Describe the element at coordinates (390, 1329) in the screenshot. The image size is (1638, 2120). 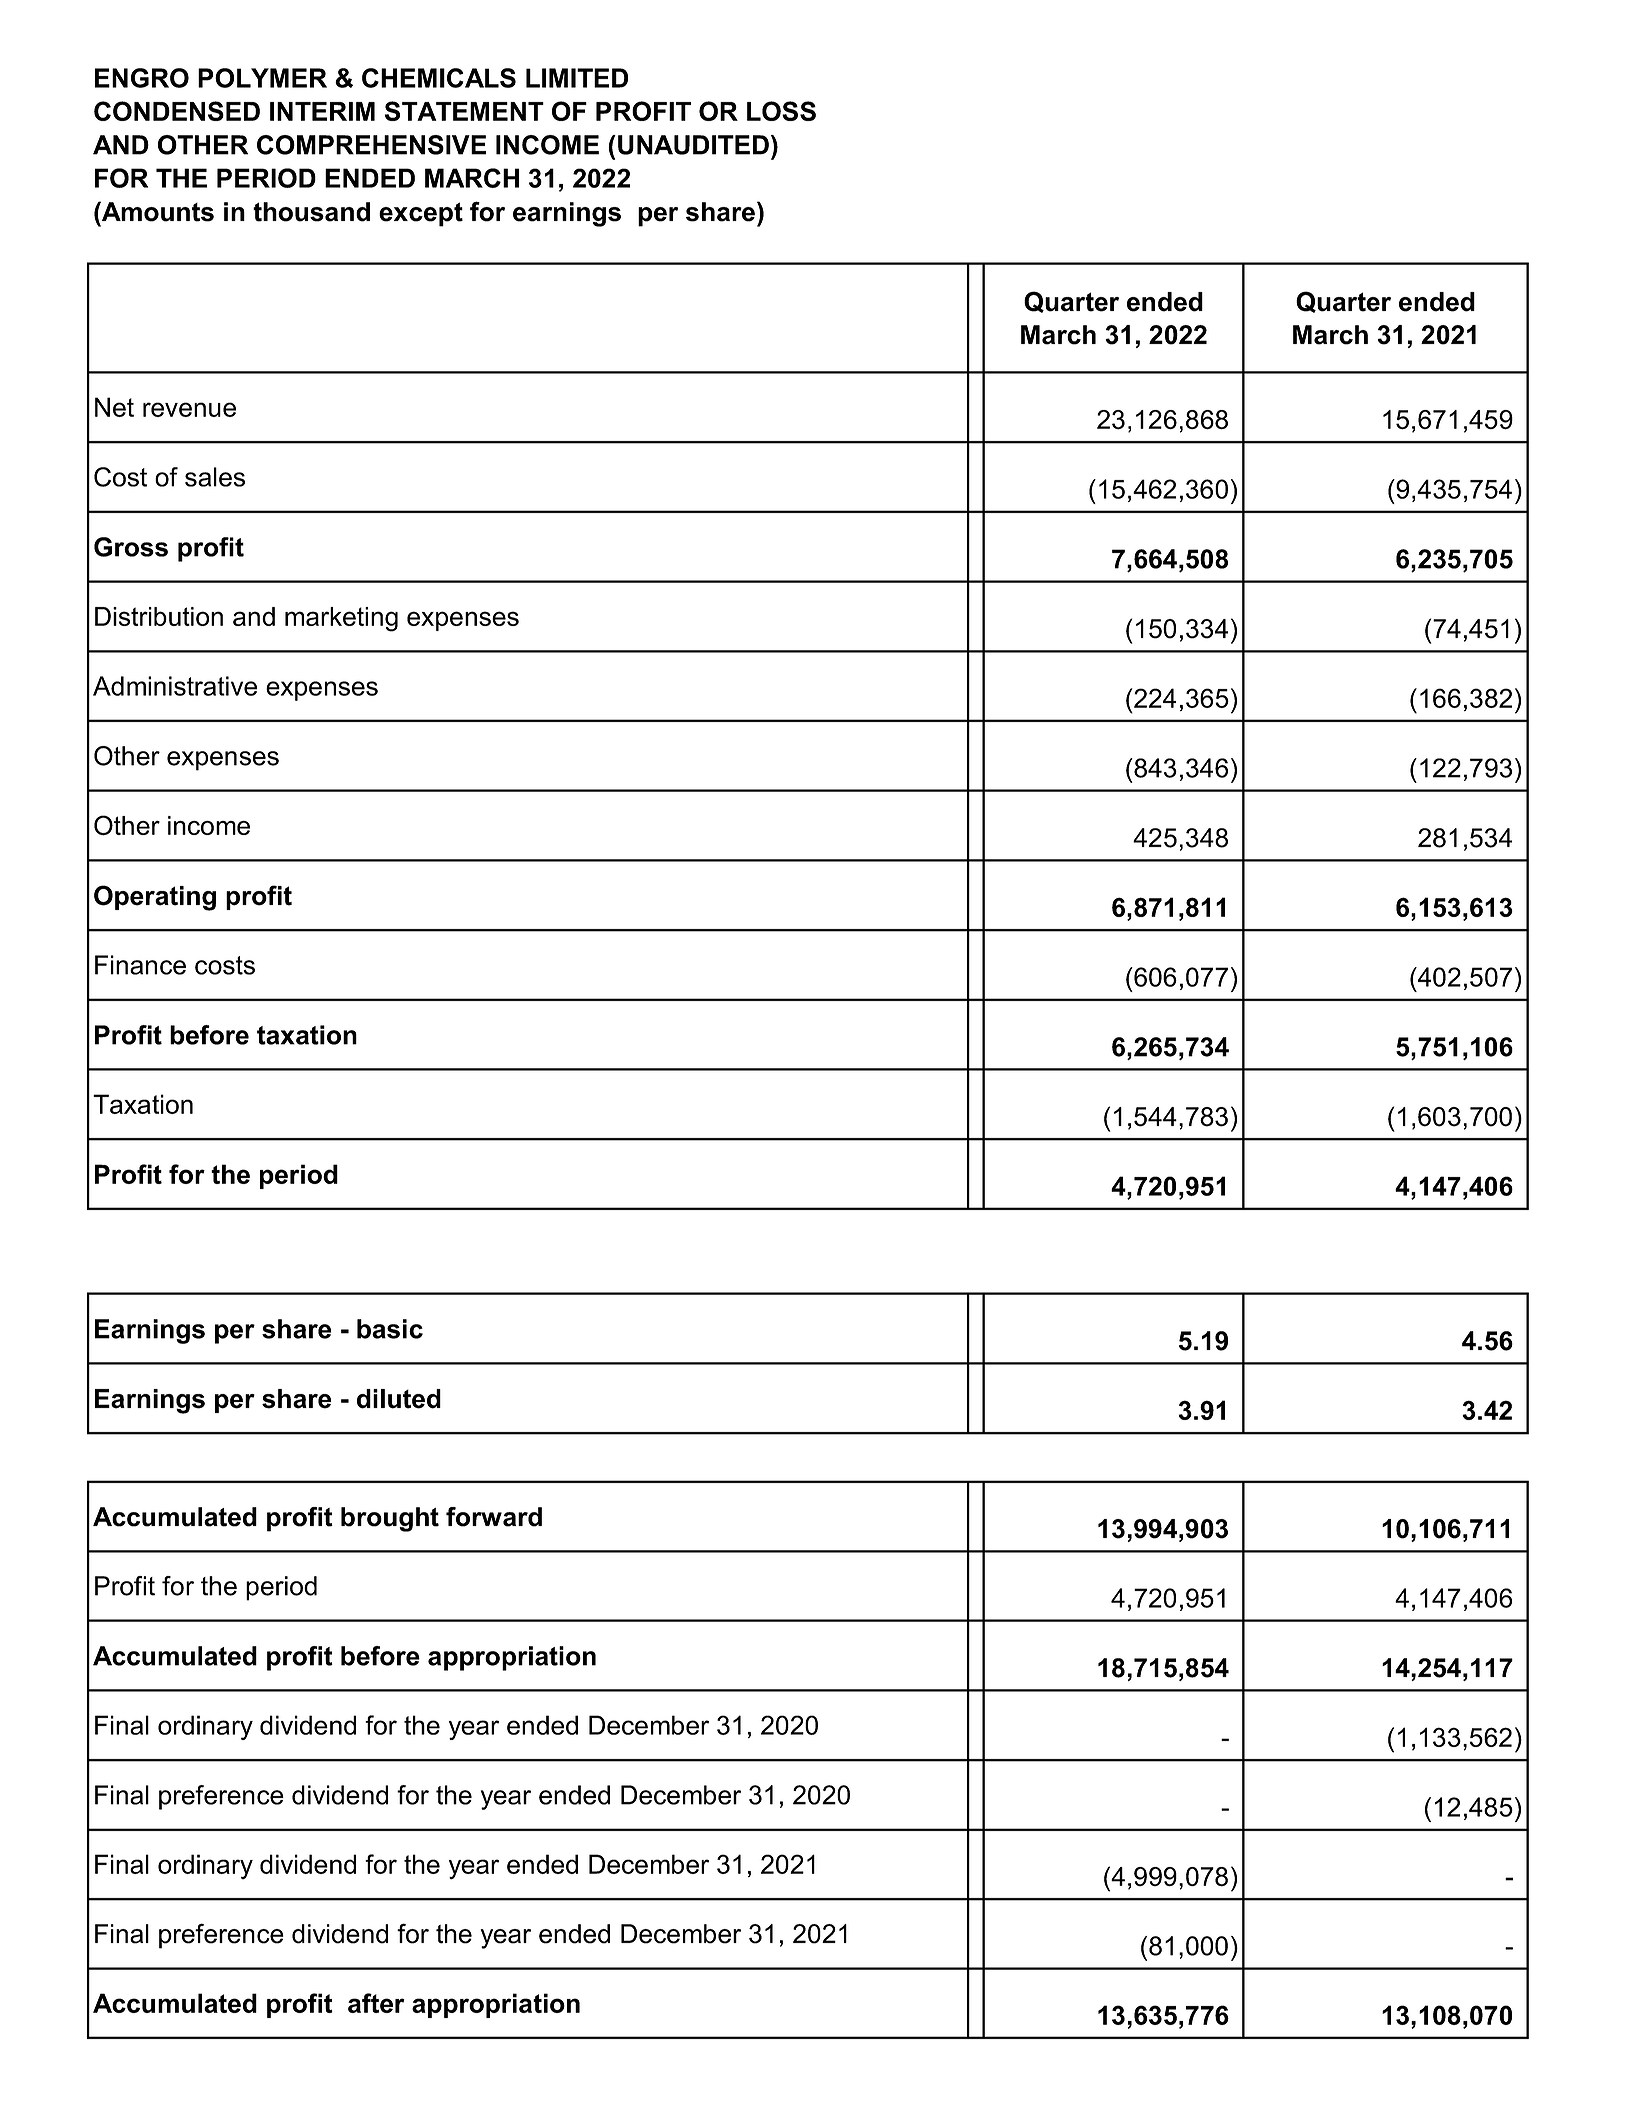
I see `basic` at that location.
